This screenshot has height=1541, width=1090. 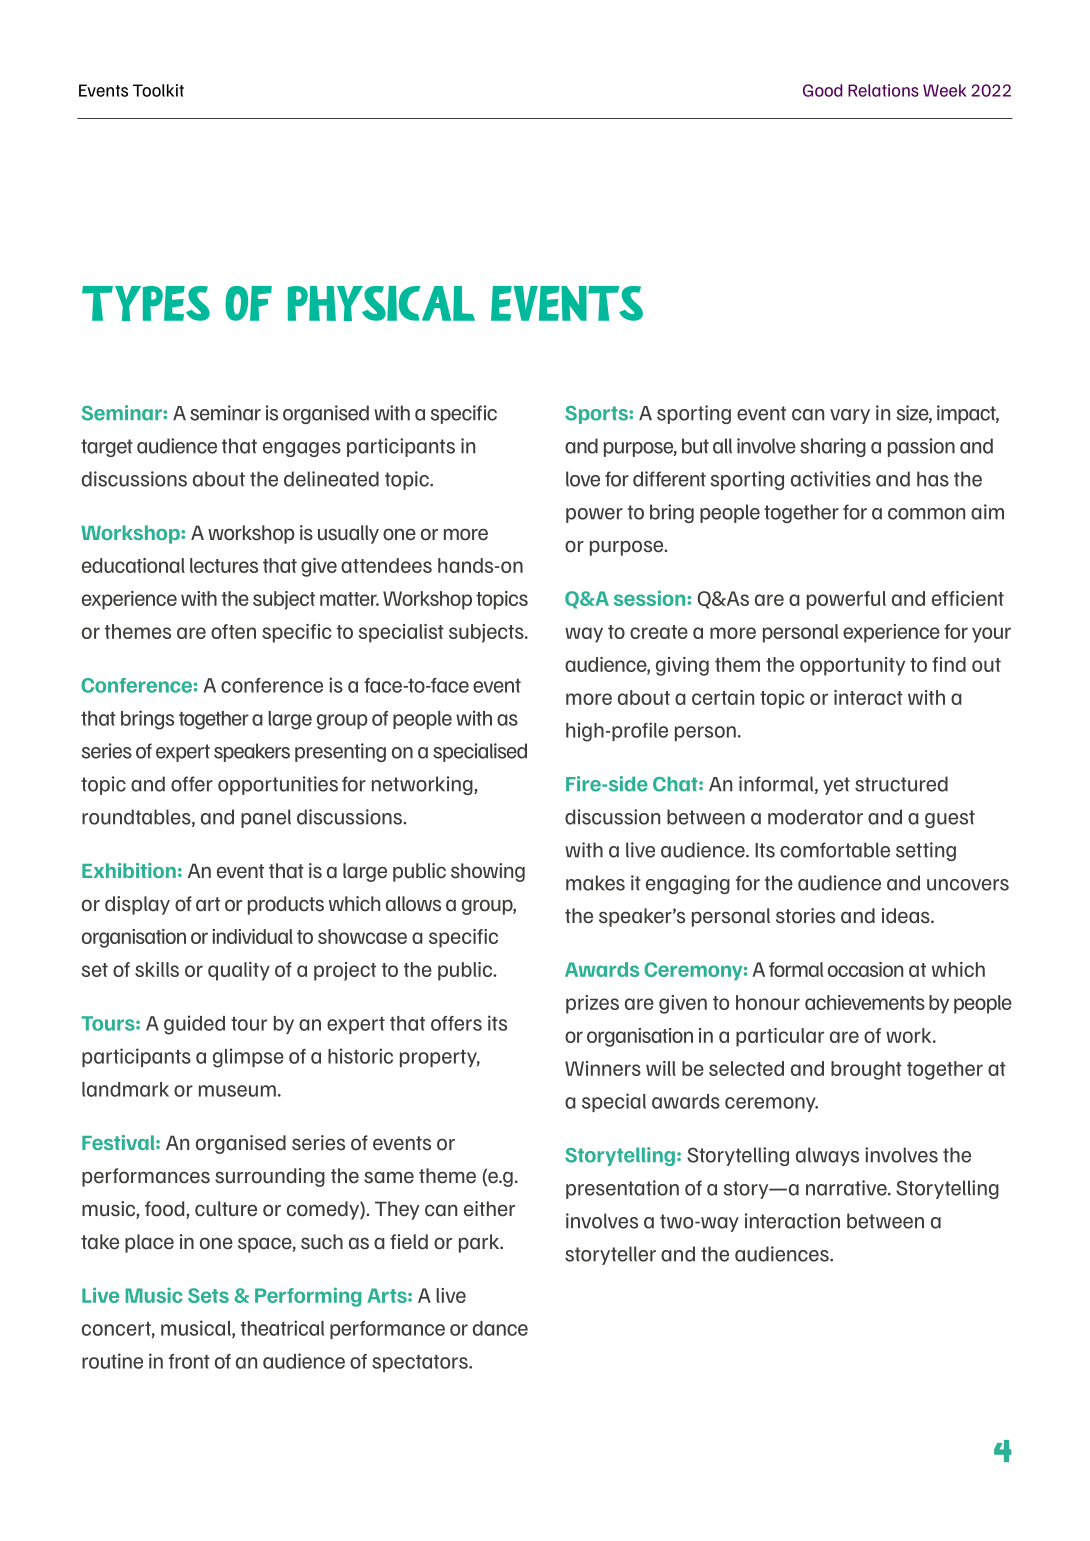 What do you see at coordinates (158, 90) in the screenshot?
I see `Toolkit` at bounding box center [158, 90].
